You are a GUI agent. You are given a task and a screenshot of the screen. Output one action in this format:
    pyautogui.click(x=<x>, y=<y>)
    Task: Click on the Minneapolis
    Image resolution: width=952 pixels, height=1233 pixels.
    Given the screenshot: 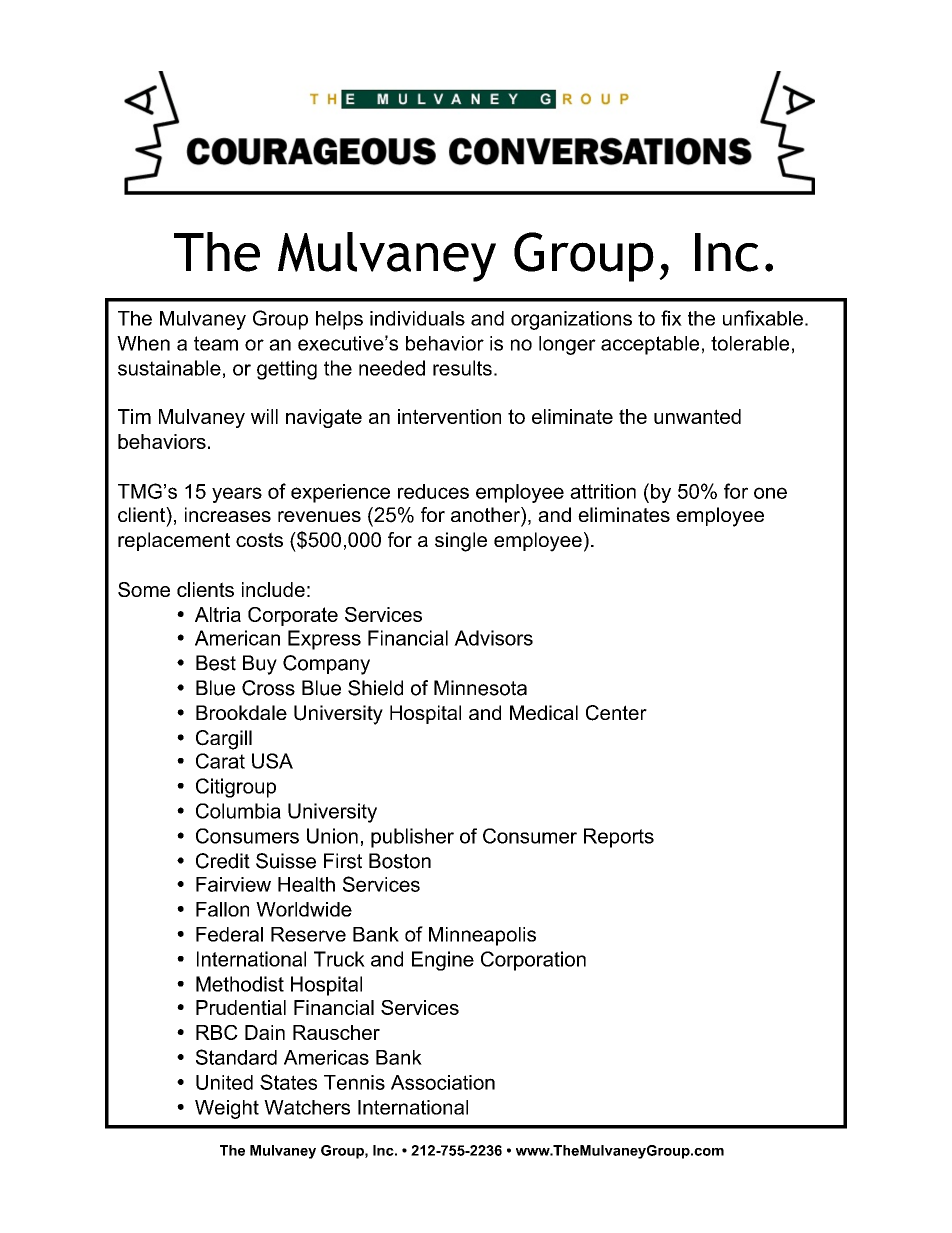 What is the action you would take?
    pyautogui.click(x=482, y=936)
